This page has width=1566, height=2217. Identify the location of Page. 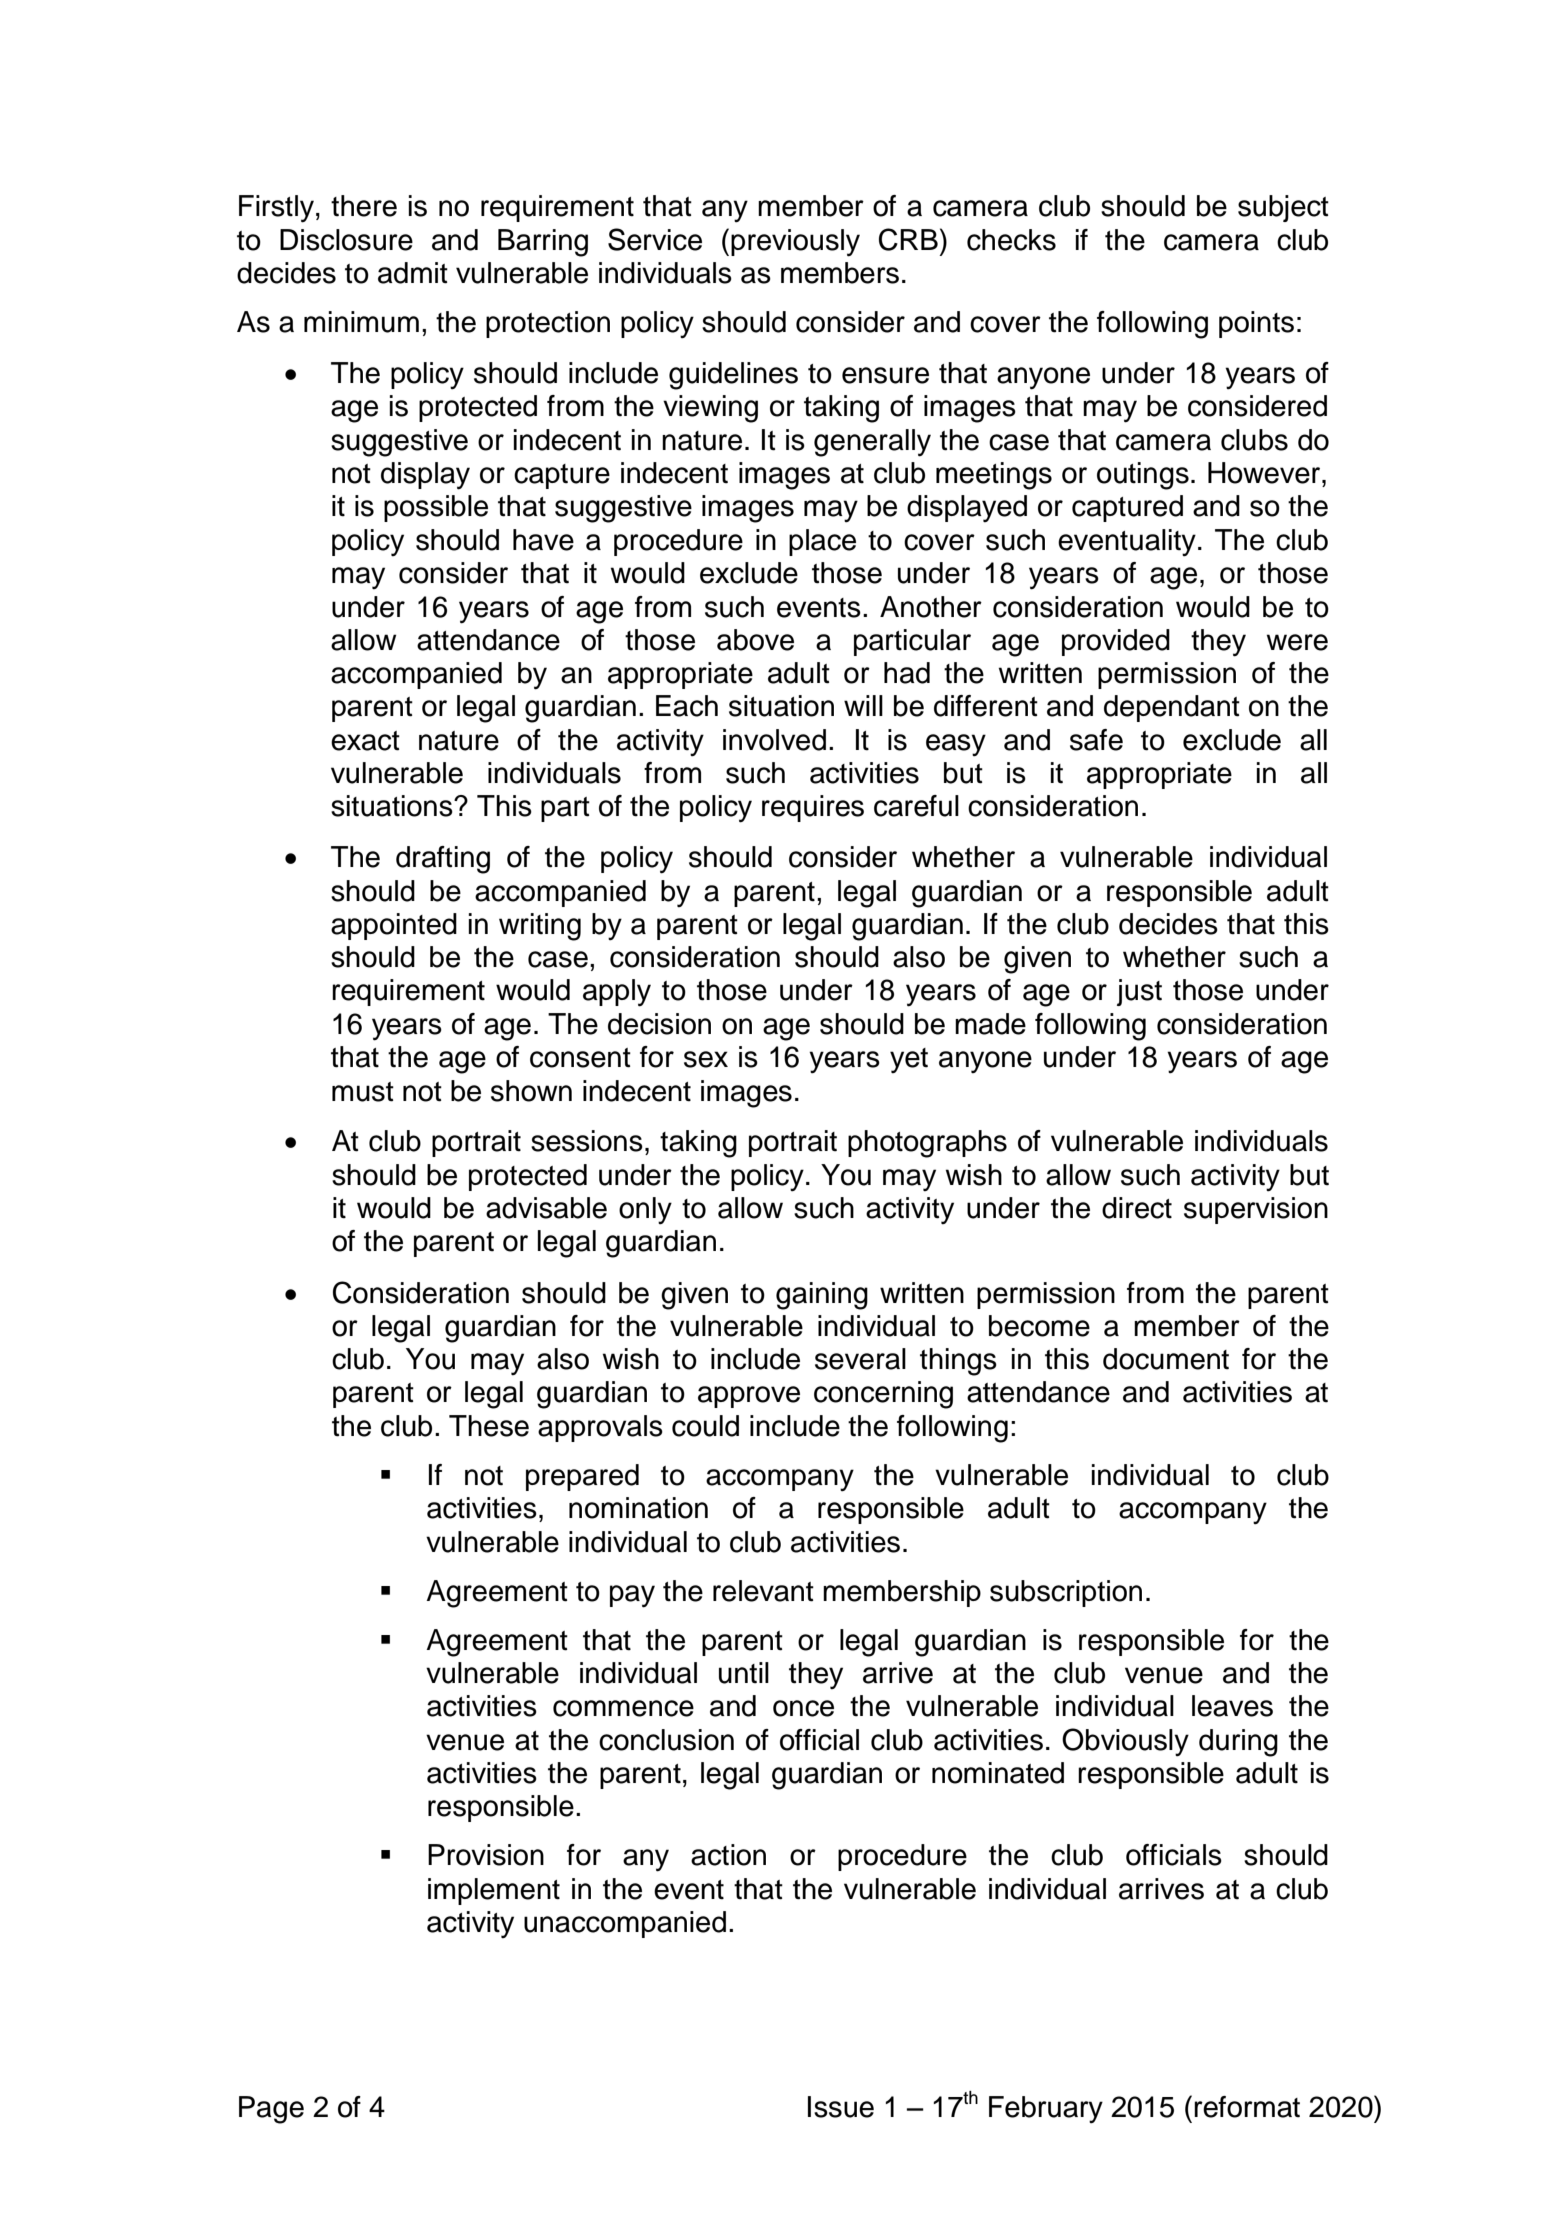
(271, 2110).
